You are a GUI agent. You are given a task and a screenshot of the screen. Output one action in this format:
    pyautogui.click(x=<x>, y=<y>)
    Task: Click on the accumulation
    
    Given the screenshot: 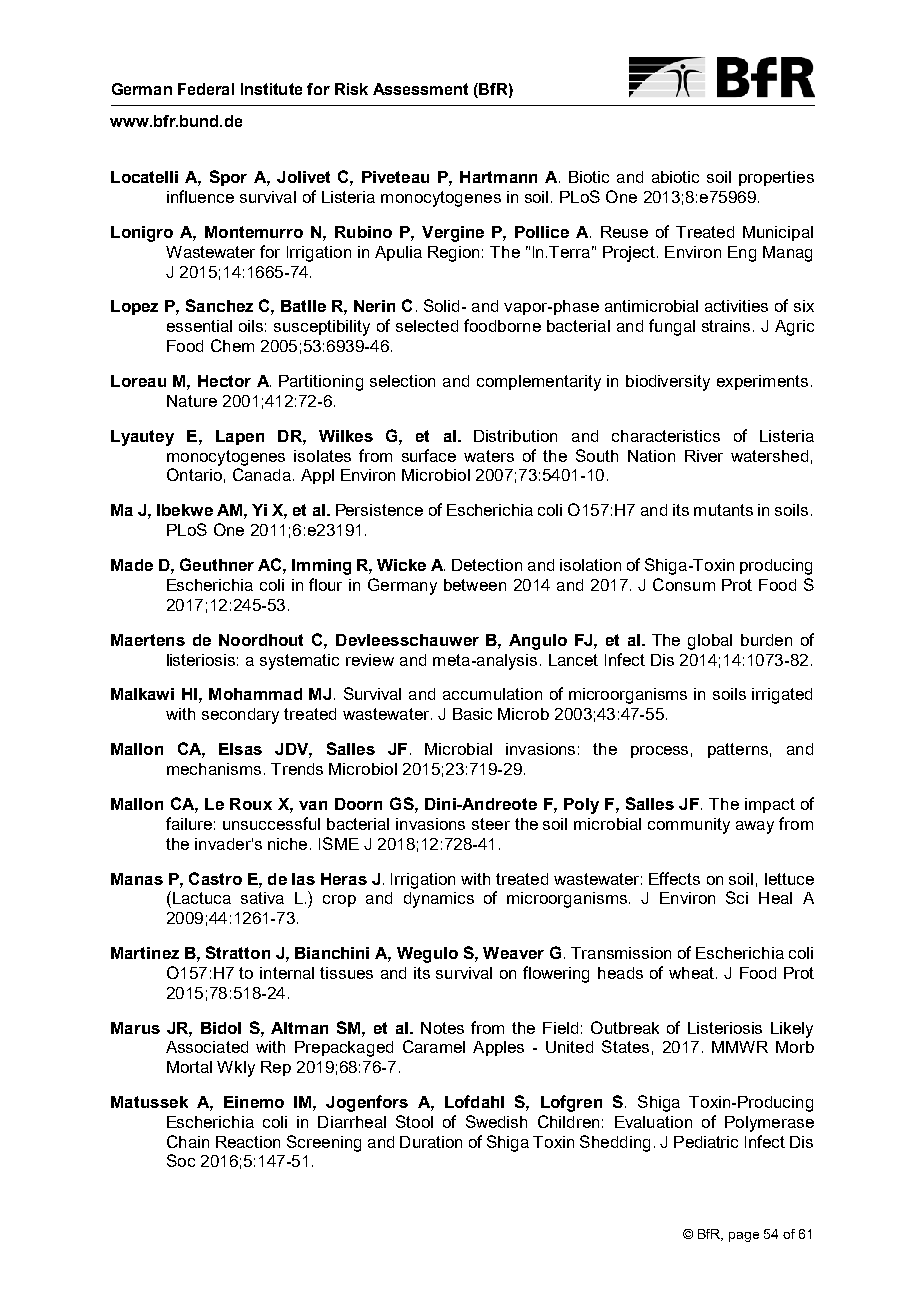 What is the action you would take?
    pyautogui.click(x=492, y=694)
